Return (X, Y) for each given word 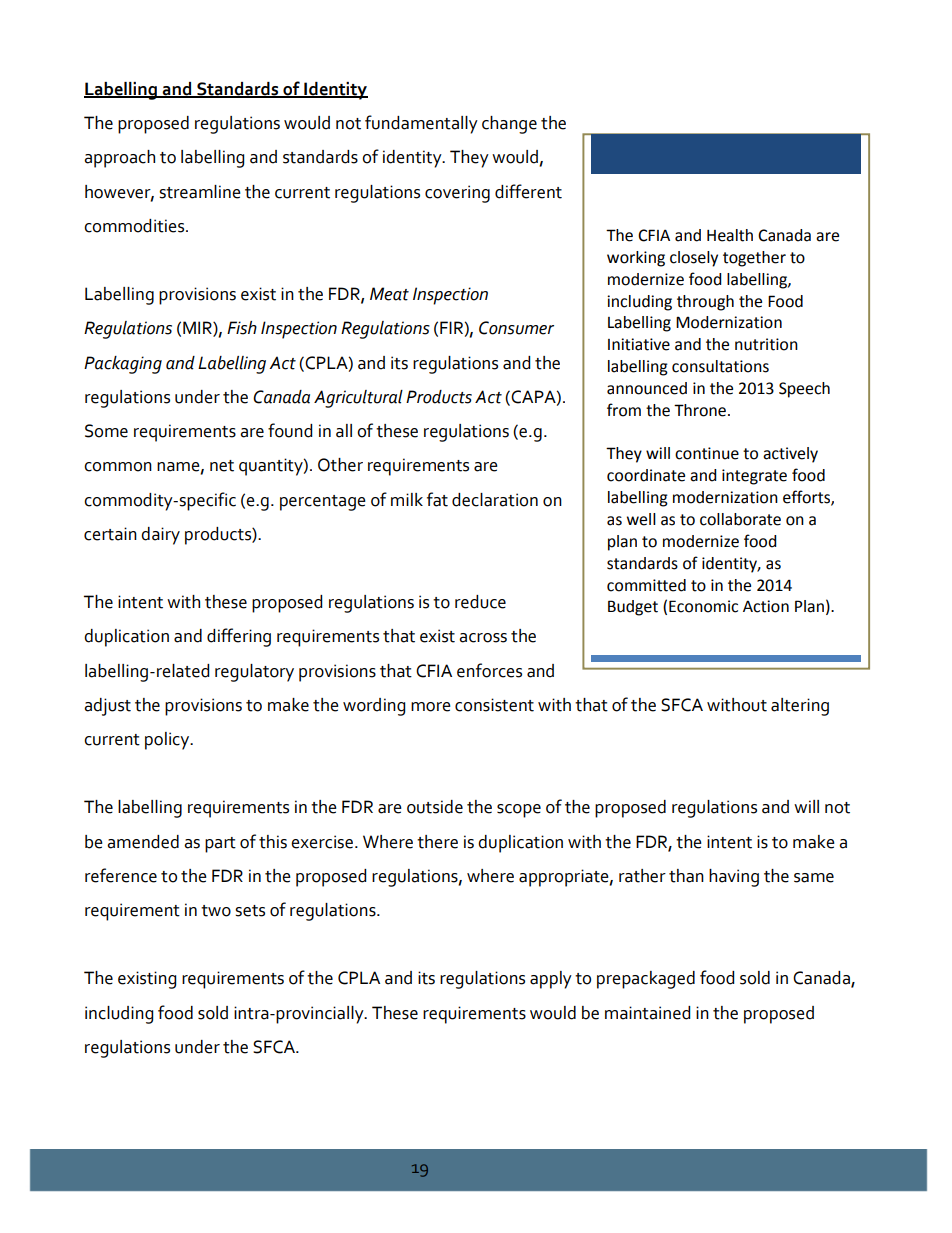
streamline (200, 192)
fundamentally (421, 124)
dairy (160, 536)
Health (730, 235)
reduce (480, 602)
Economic (703, 606)
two (216, 911)
